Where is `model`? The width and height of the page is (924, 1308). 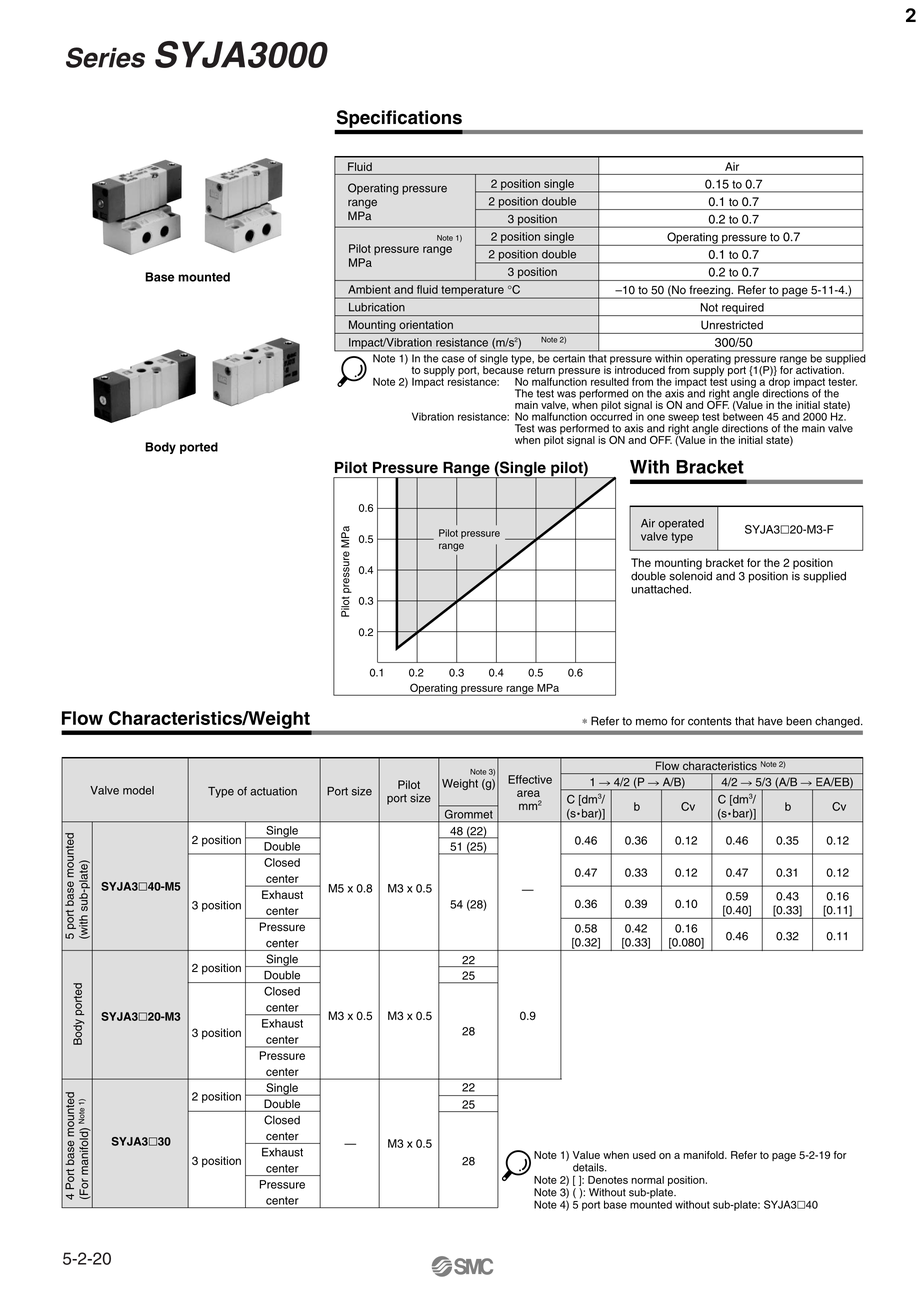
model is located at coordinates (138, 790).
